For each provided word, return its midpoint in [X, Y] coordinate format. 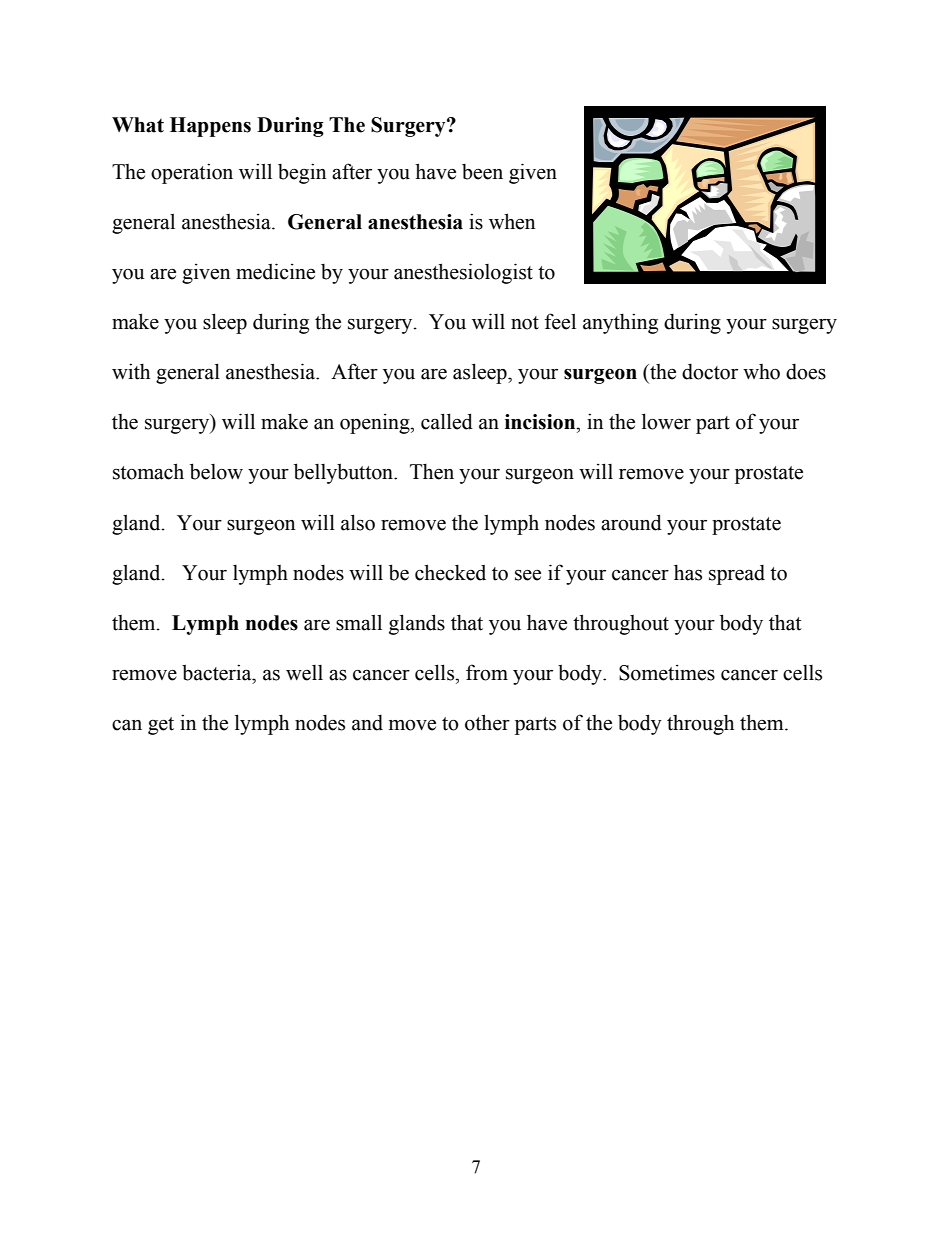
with [131, 371]
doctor [710, 372]
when [512, 221]
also [358, 522]
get [161, 726]
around [631, 522]
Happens [210, 127]
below [216, 471]
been [482, 172]
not [525, 323]
